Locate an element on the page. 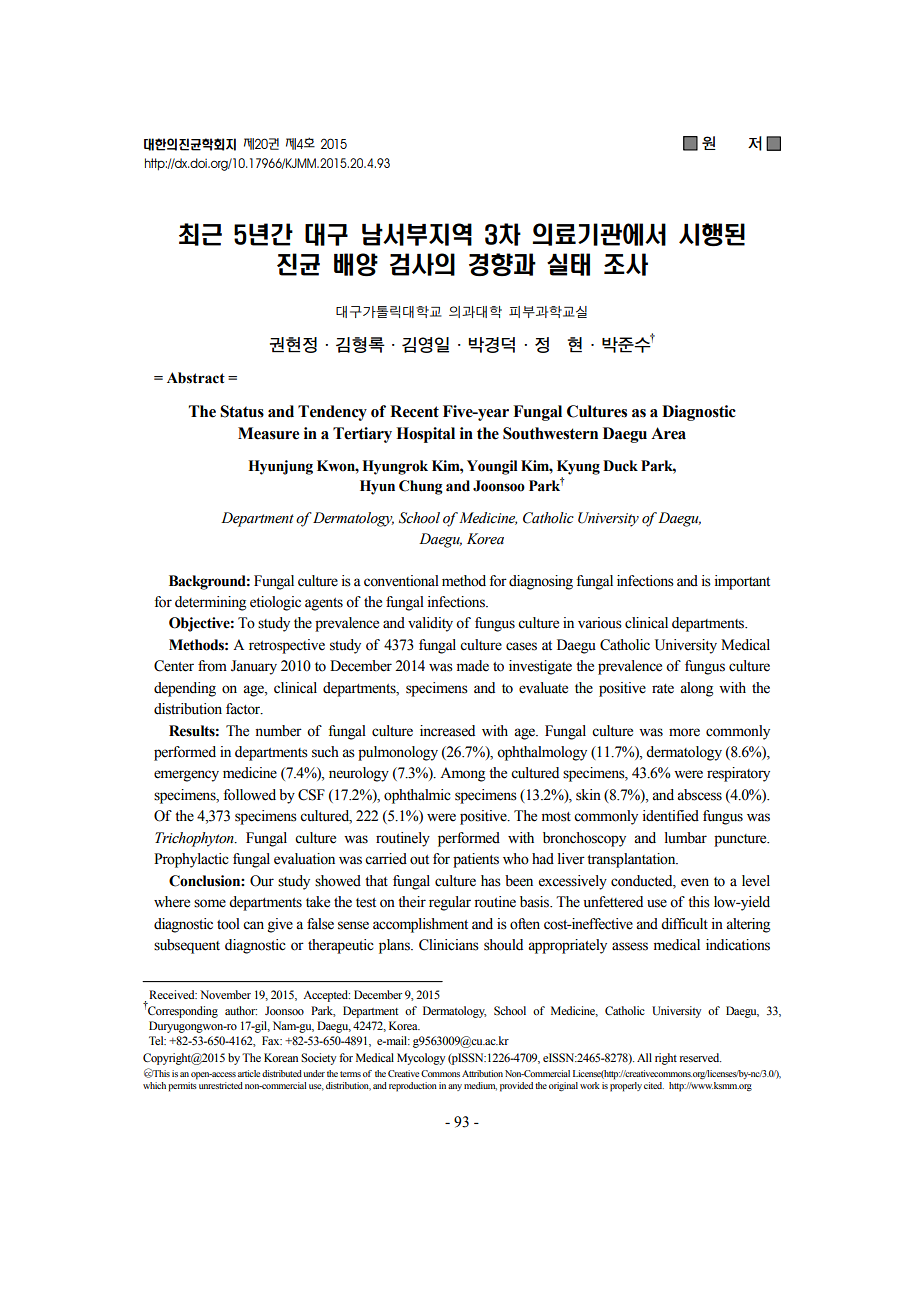 The image size is (924, 1308). Status is located at coordinates (242, 411).
